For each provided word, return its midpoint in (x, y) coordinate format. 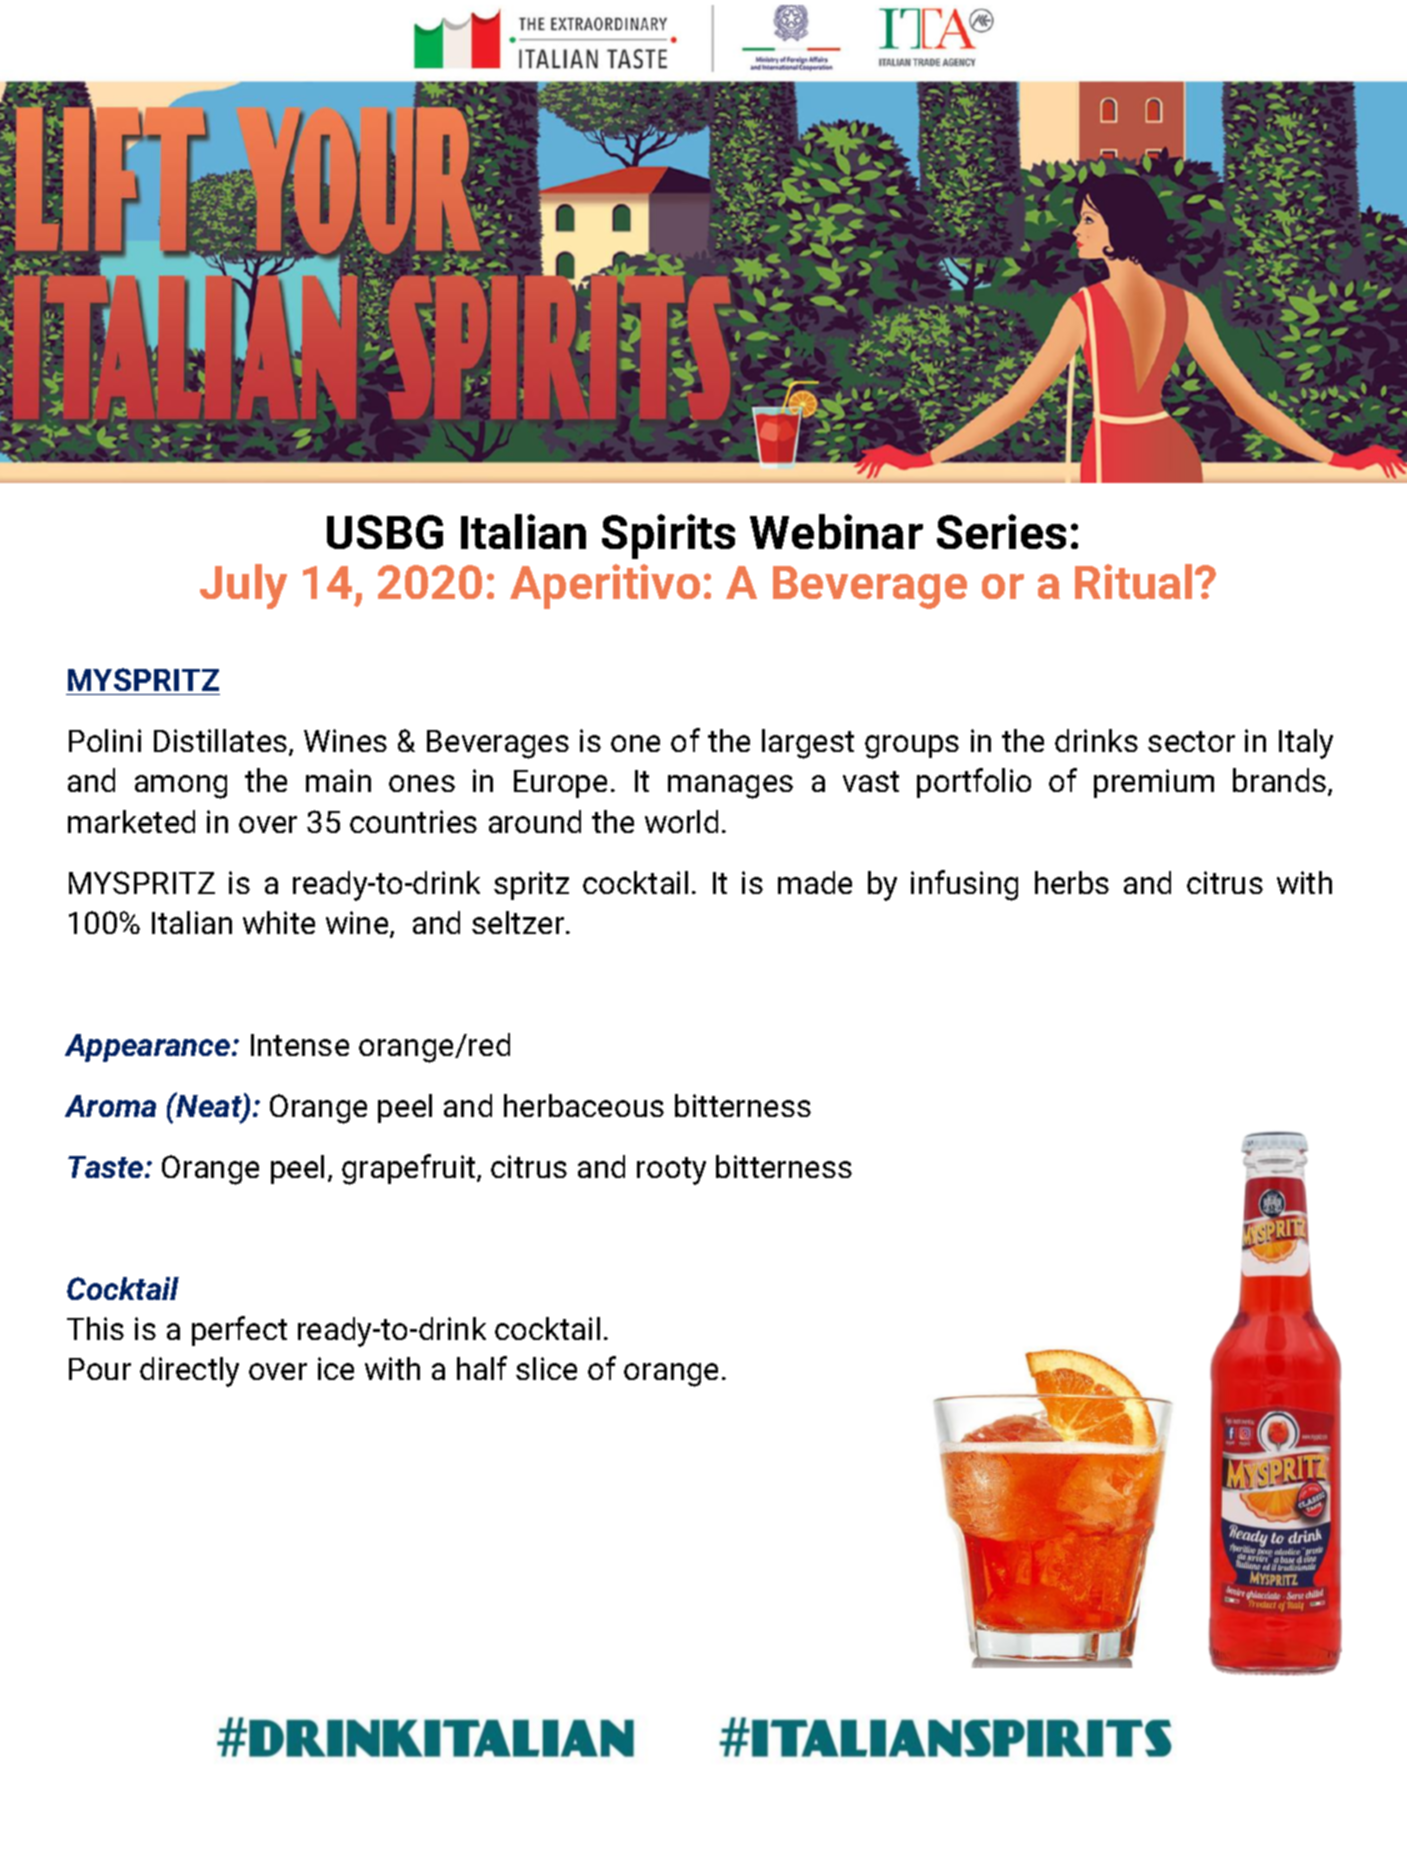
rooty (671, 1171)
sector (1191, 741)
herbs (1072, 882)
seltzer (519, 922)
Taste (107, 1167)
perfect (239, 1331)
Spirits (668, 536)
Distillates (222, 742)
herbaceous (584, 1105)
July (243, 586)
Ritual (1133, 581)
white (279, 922)
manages (730, 787)
